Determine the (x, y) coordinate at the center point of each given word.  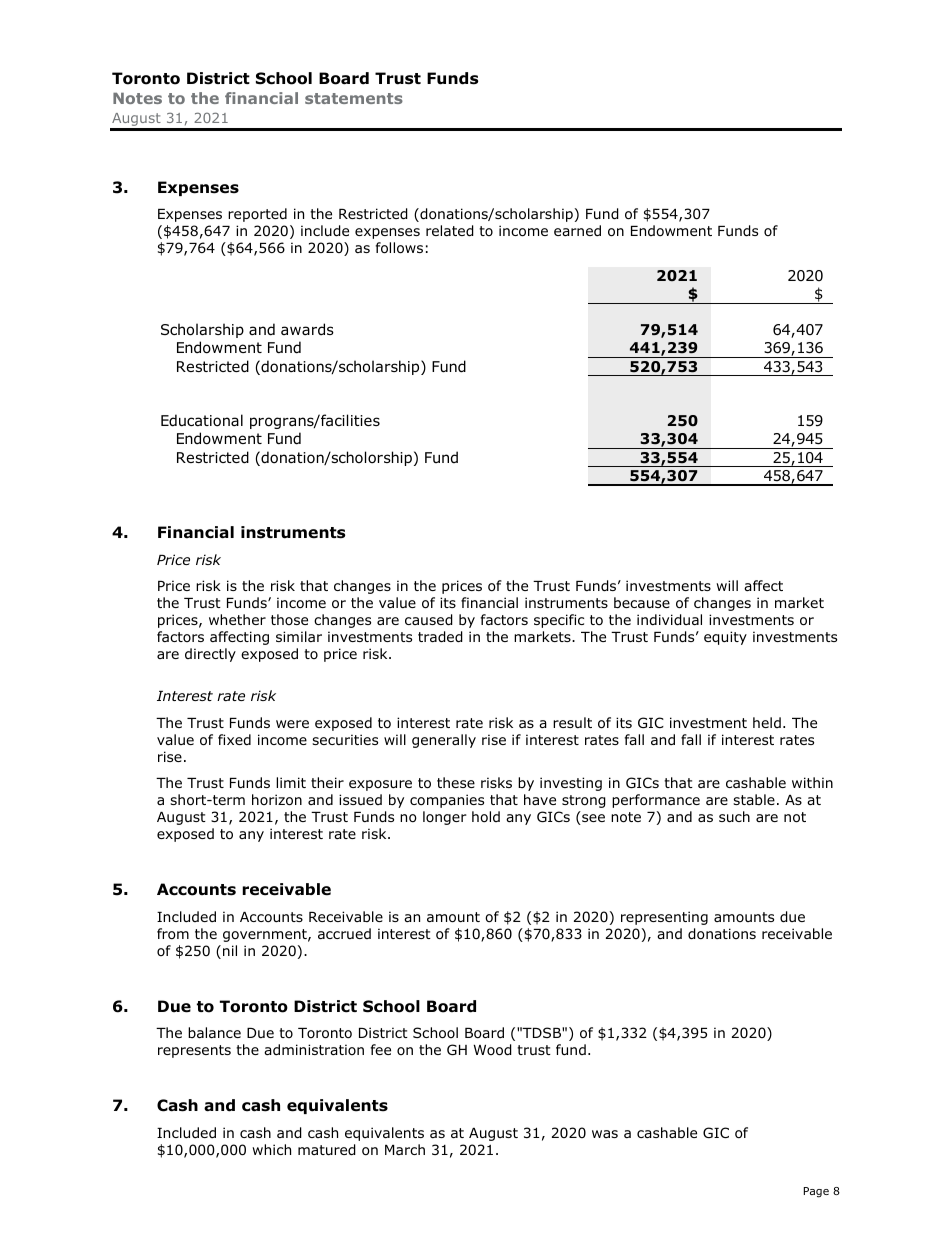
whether (237, 619)
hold (486, 817)
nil (230, 950)
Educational (202, 420)
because (642, 602)
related (450, 231)
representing (664, 918)
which (271, 1149)
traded (440, 637)
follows (399, 248)
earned (577, 230)
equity (725, 638)
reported (257, 215)
